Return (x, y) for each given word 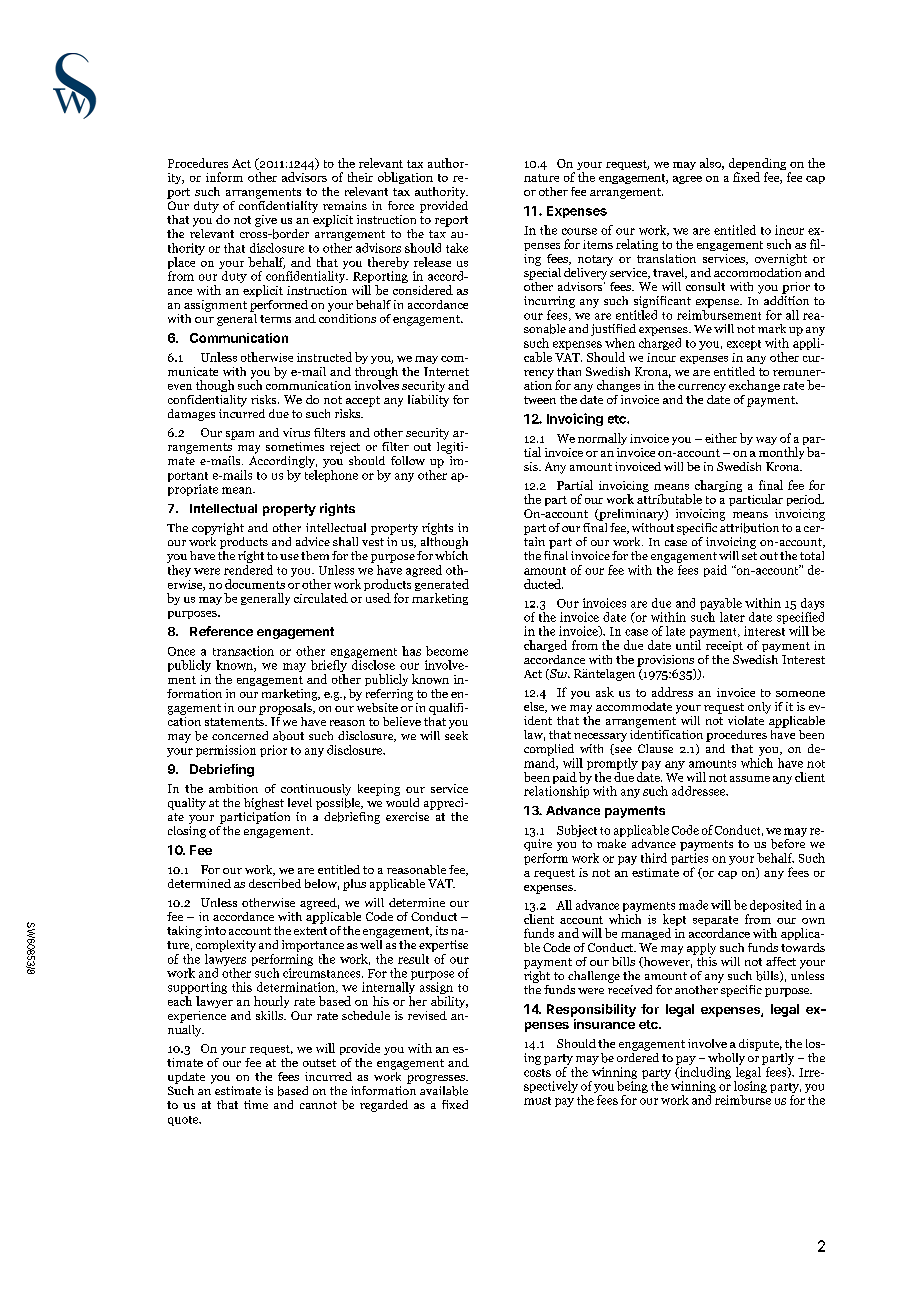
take (457, 248)
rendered (248, 570)
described (275, 883)
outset (319, 1063)
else (535, 707)
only (759, 708)
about (288, 736)
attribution (749, 526)
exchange (754, 386)
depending (757, 165)
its (442, 930)
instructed (324, 357)
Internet (446, 371)
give (266, 221)
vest (373, 542)
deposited (775, 907)
